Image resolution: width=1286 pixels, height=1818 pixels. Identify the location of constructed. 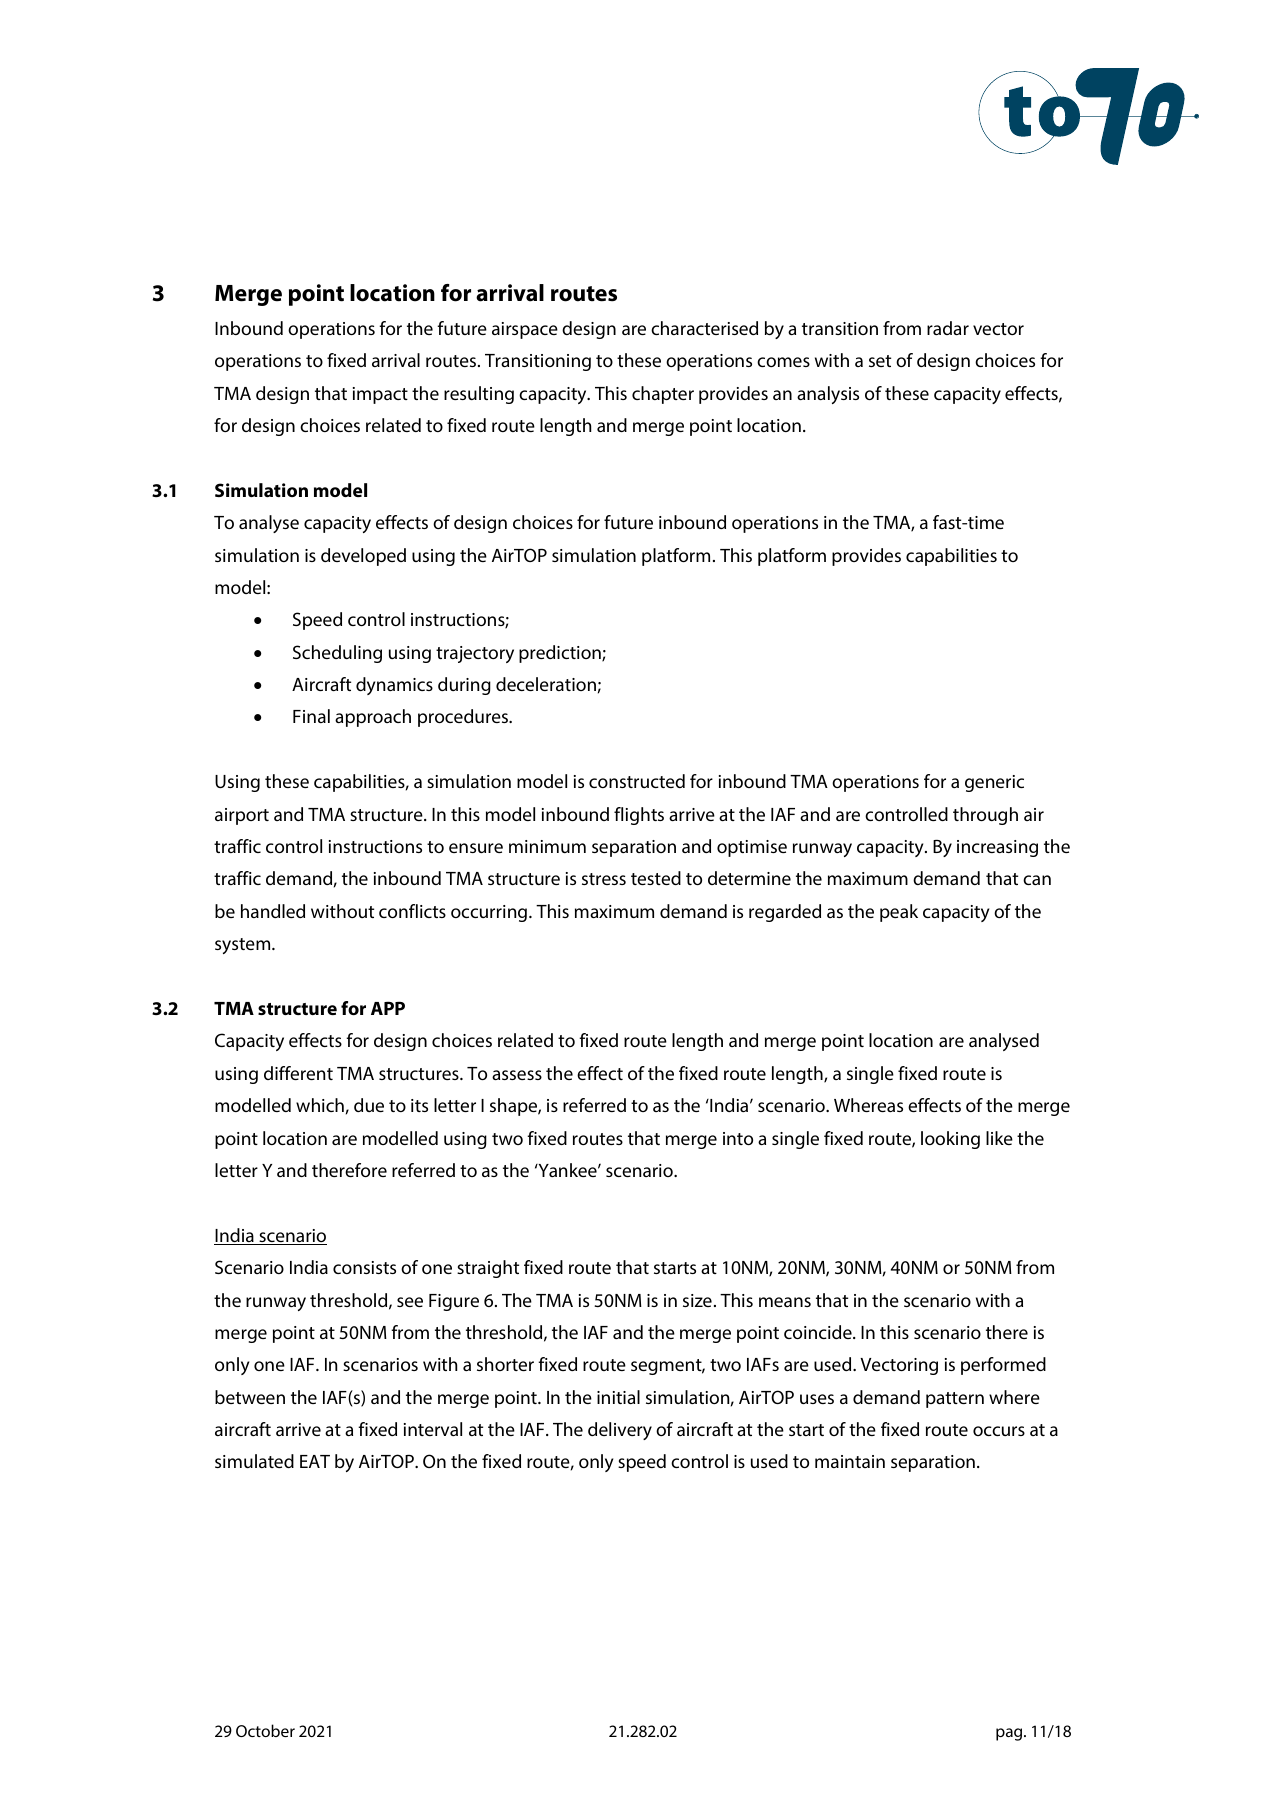
(637, 781).
